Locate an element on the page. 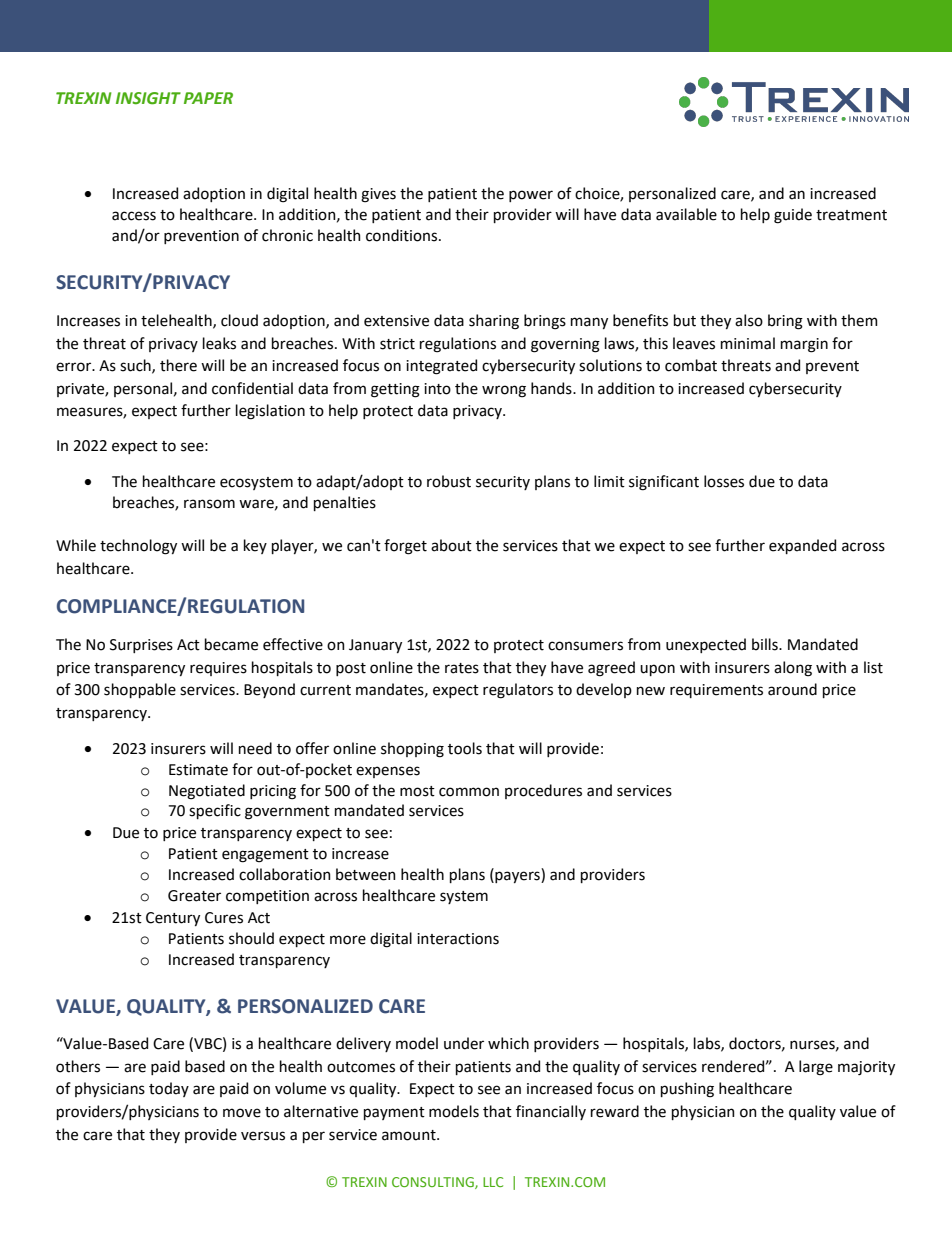 Image resolution: width=952 pixels, height=1233 pixels. guide is located at coordinates (793, 216).
